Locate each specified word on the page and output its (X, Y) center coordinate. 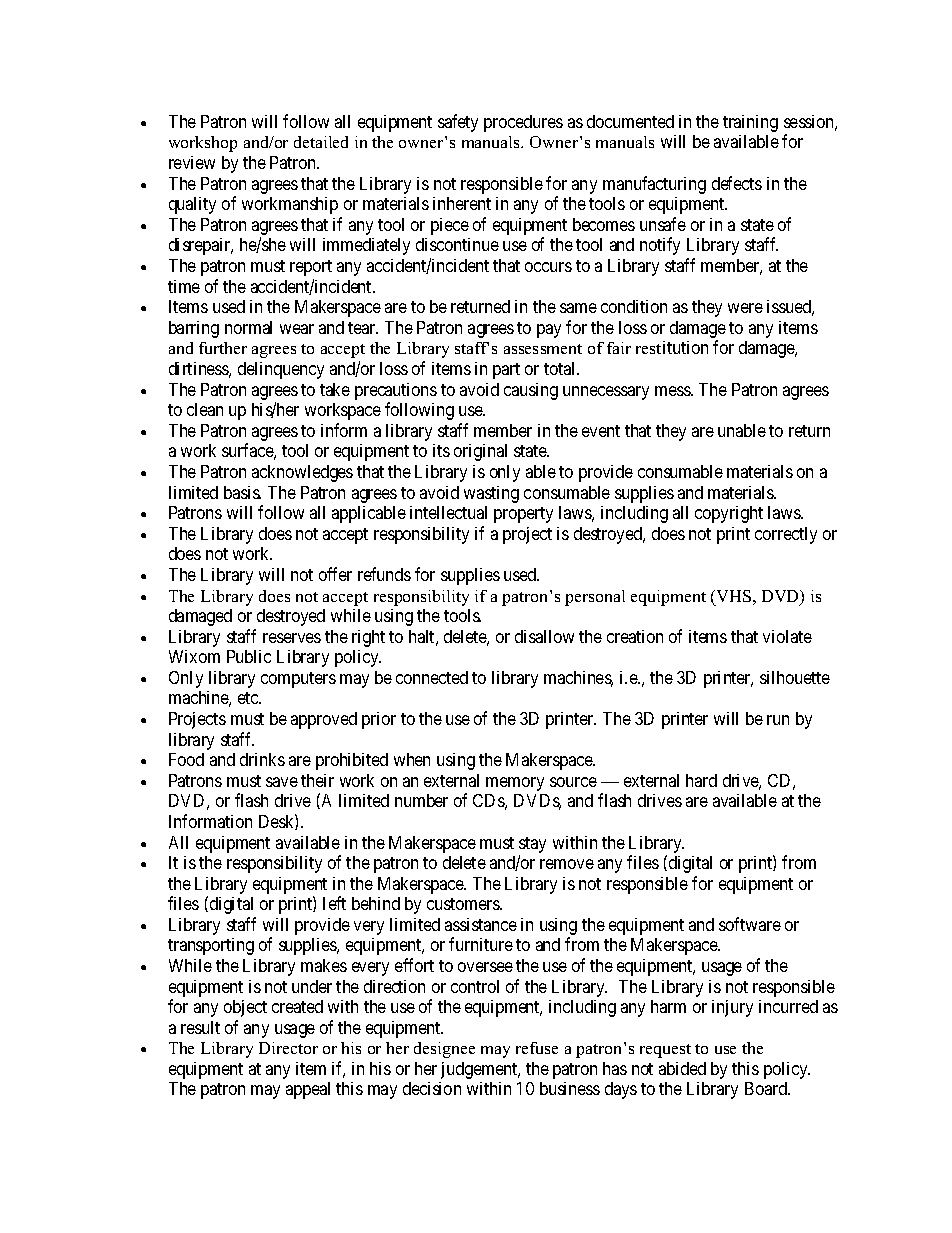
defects (737, 183)
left (334, 903)
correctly (786, 535)
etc (249, 698)
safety (458, 123)
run (778, 720)
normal (248, 327)
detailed (321, 142)
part (506, 371)
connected (432, 677)
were (745, 308)
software (750, 924)
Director (288, 1048)
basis (242, 492)
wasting (491, 494)
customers (464, 904)
